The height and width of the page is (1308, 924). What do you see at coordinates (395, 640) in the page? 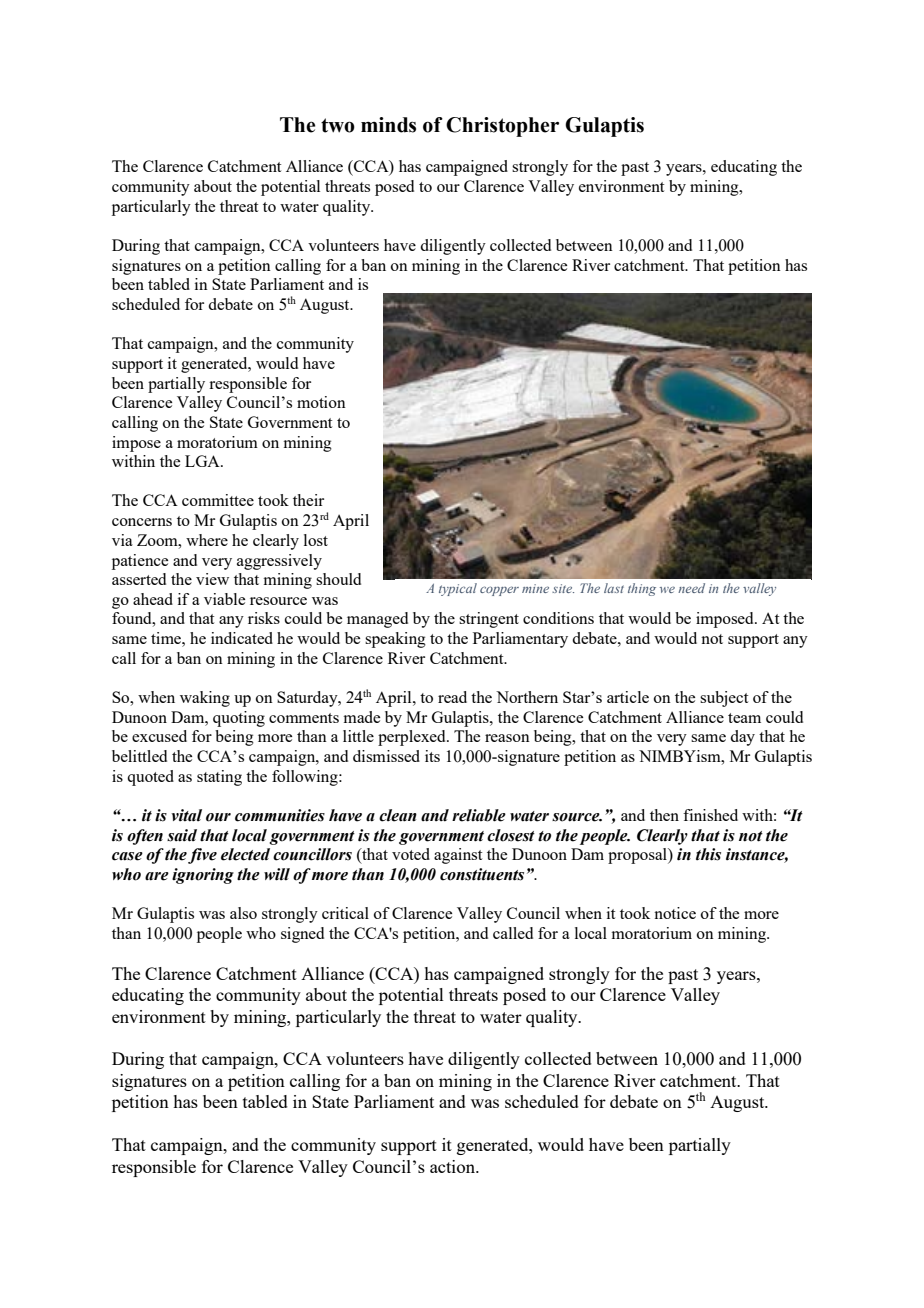
I see `speaking` at bounding box center [395, 640].
